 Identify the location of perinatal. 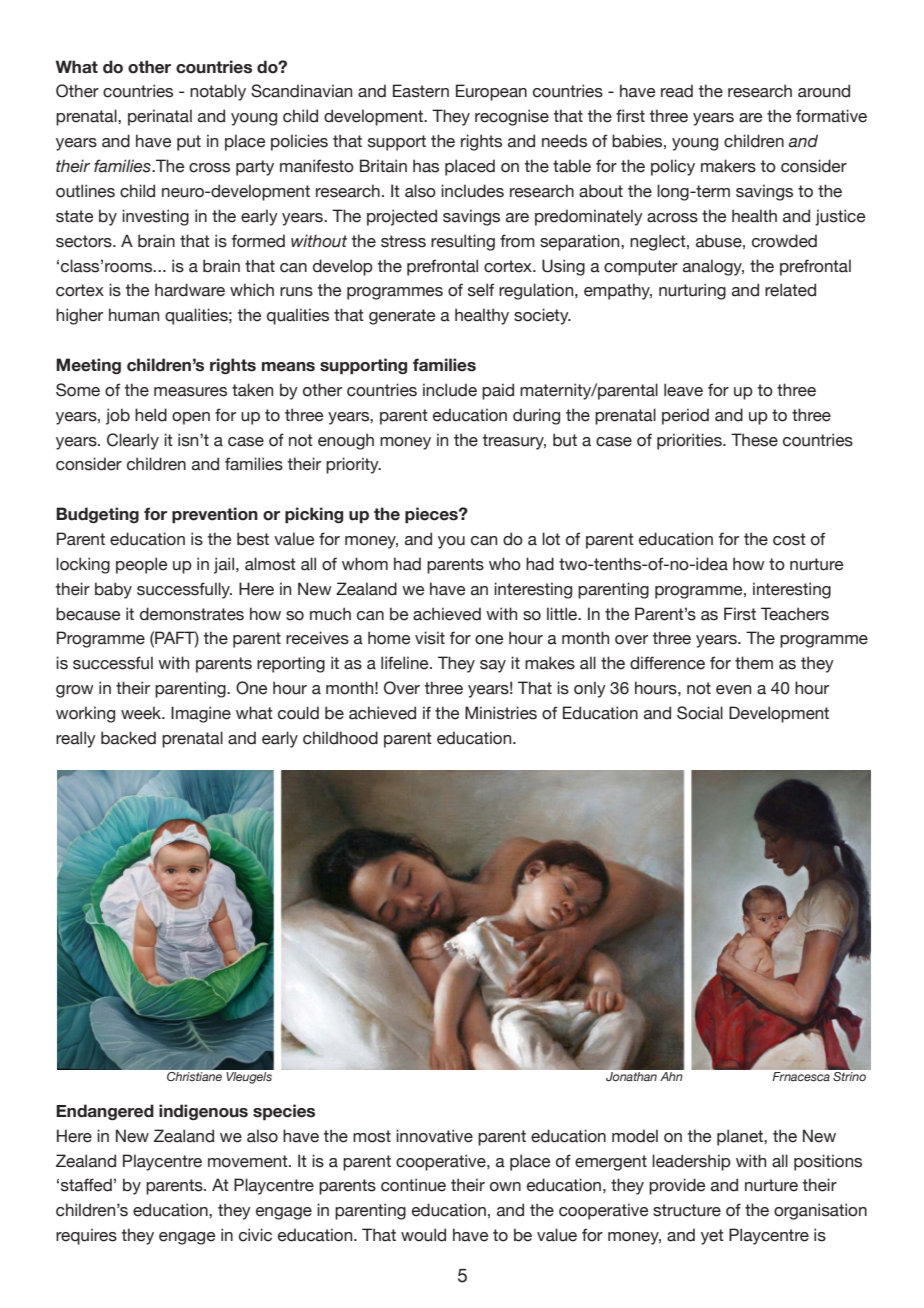
(160, 117).
